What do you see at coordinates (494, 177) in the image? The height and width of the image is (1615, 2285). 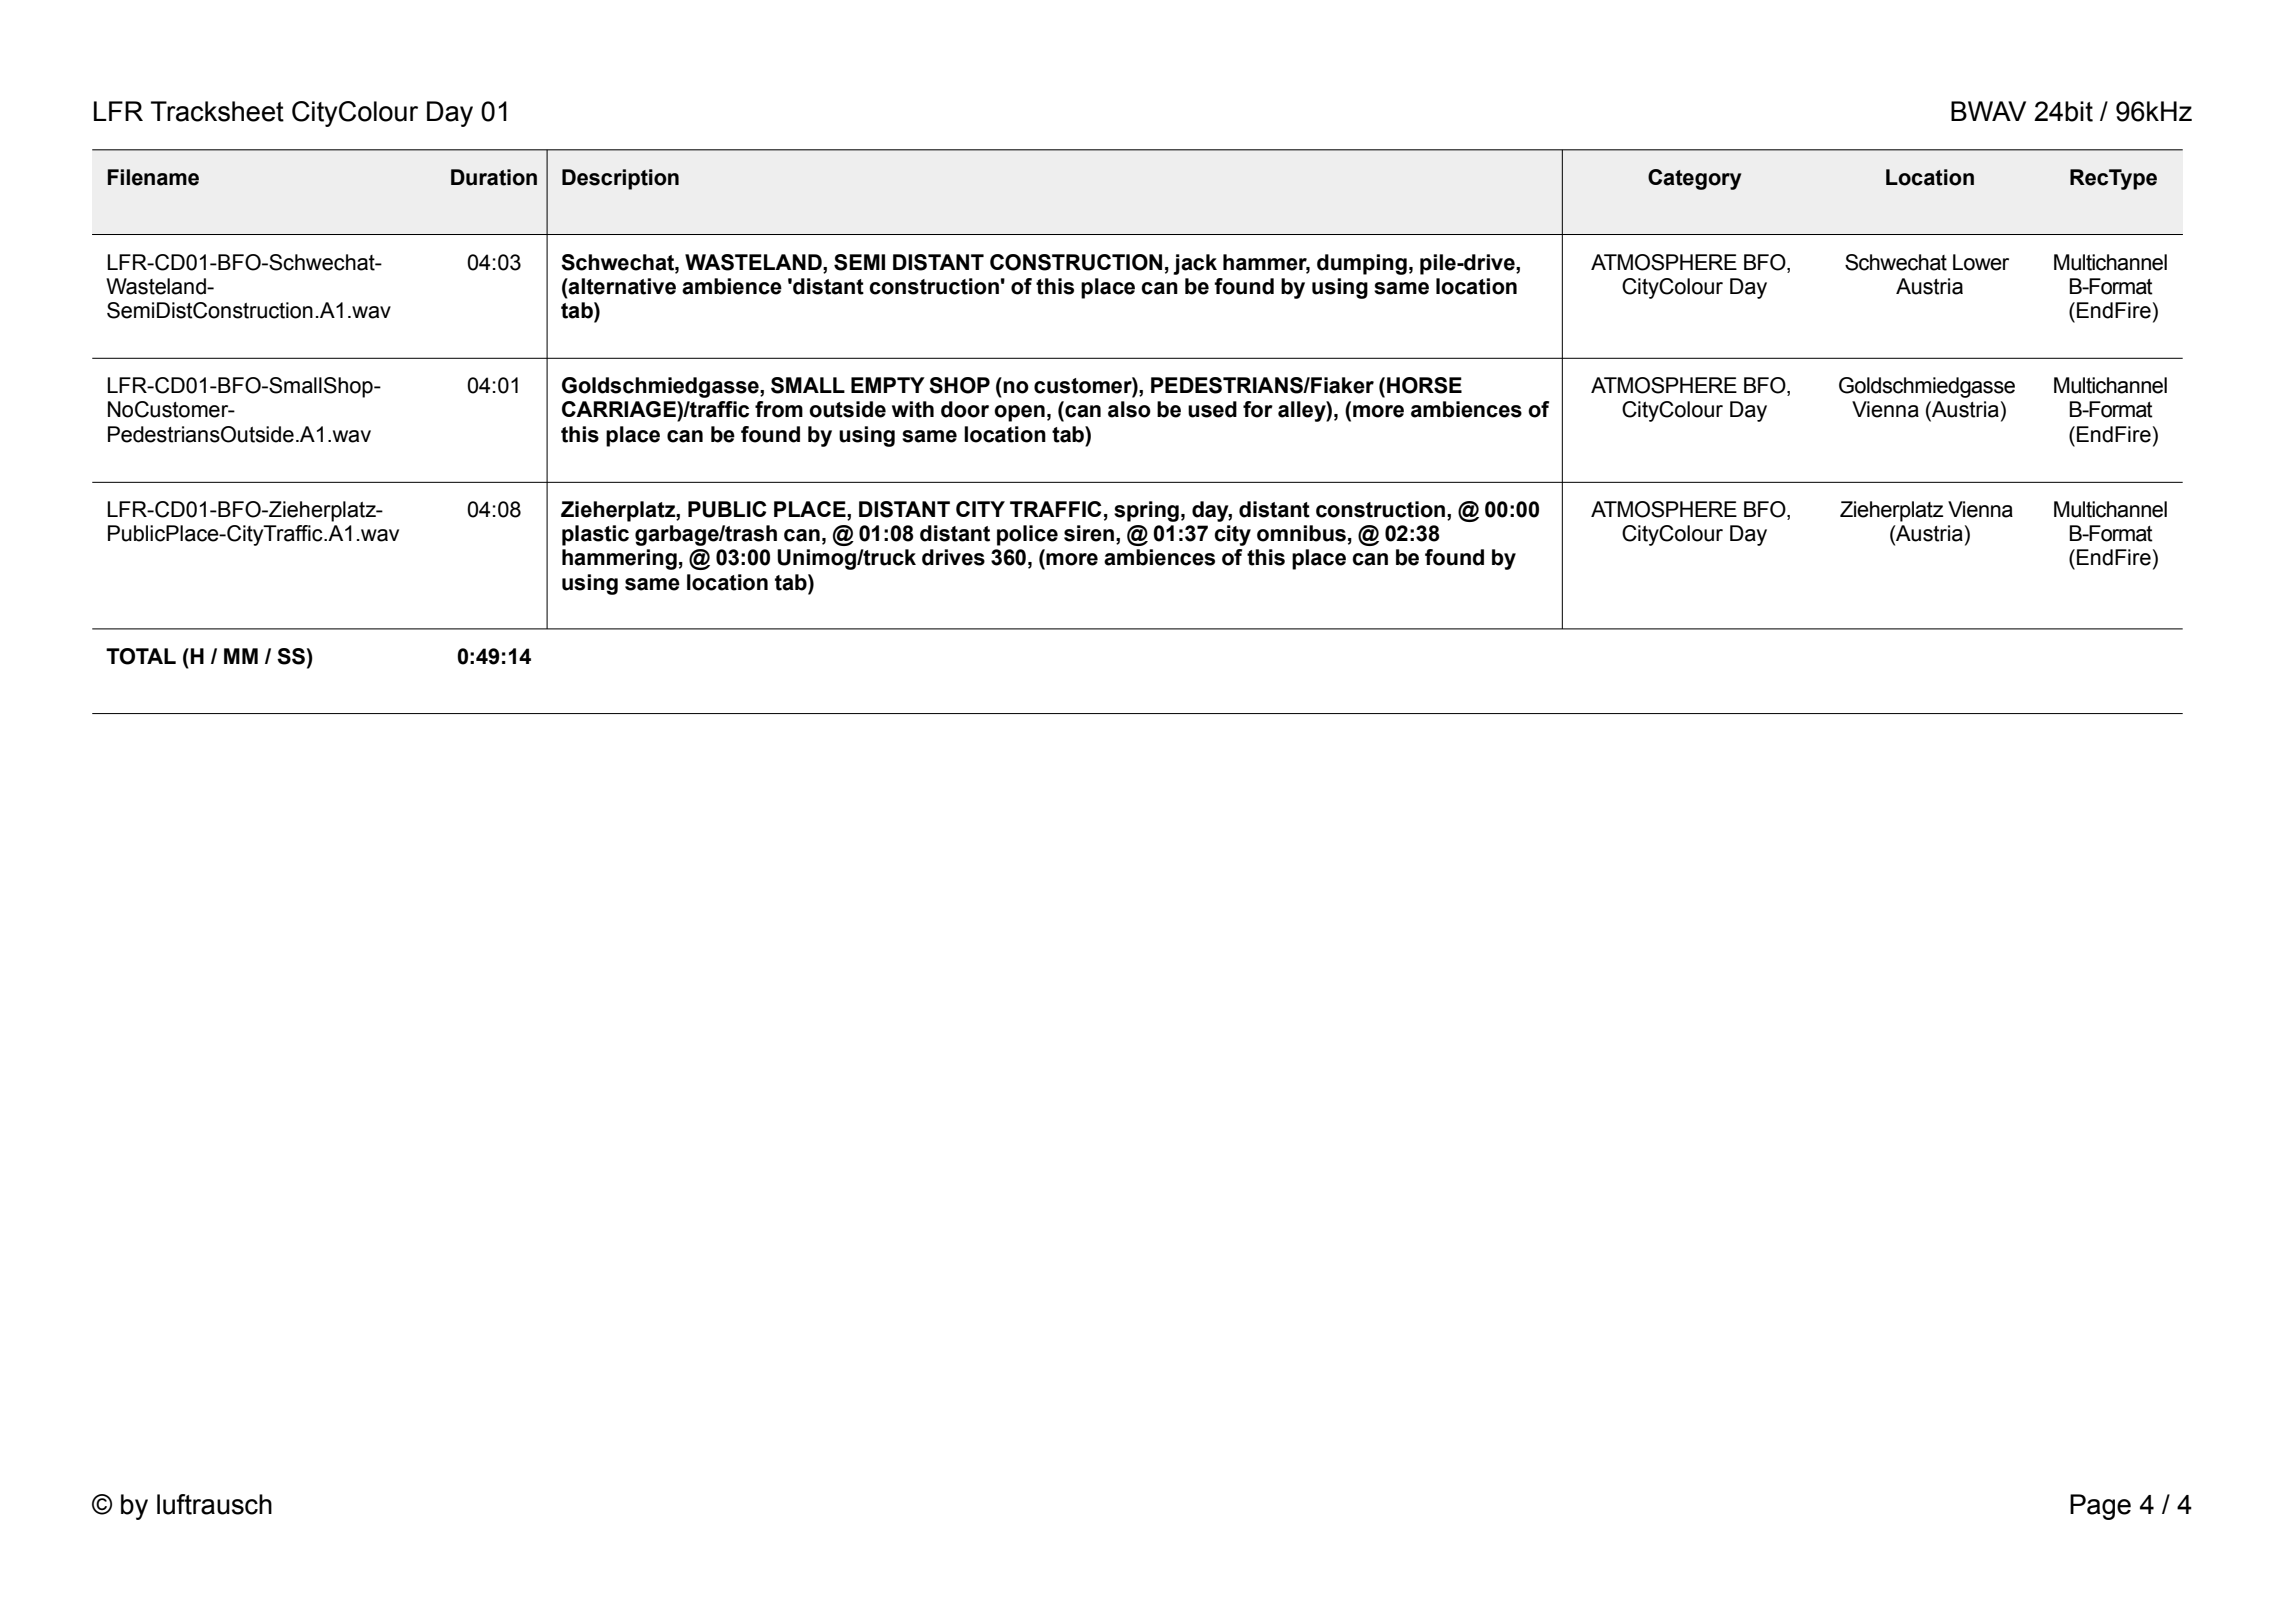 I see `Duration` at bounding box center [494, 177].
